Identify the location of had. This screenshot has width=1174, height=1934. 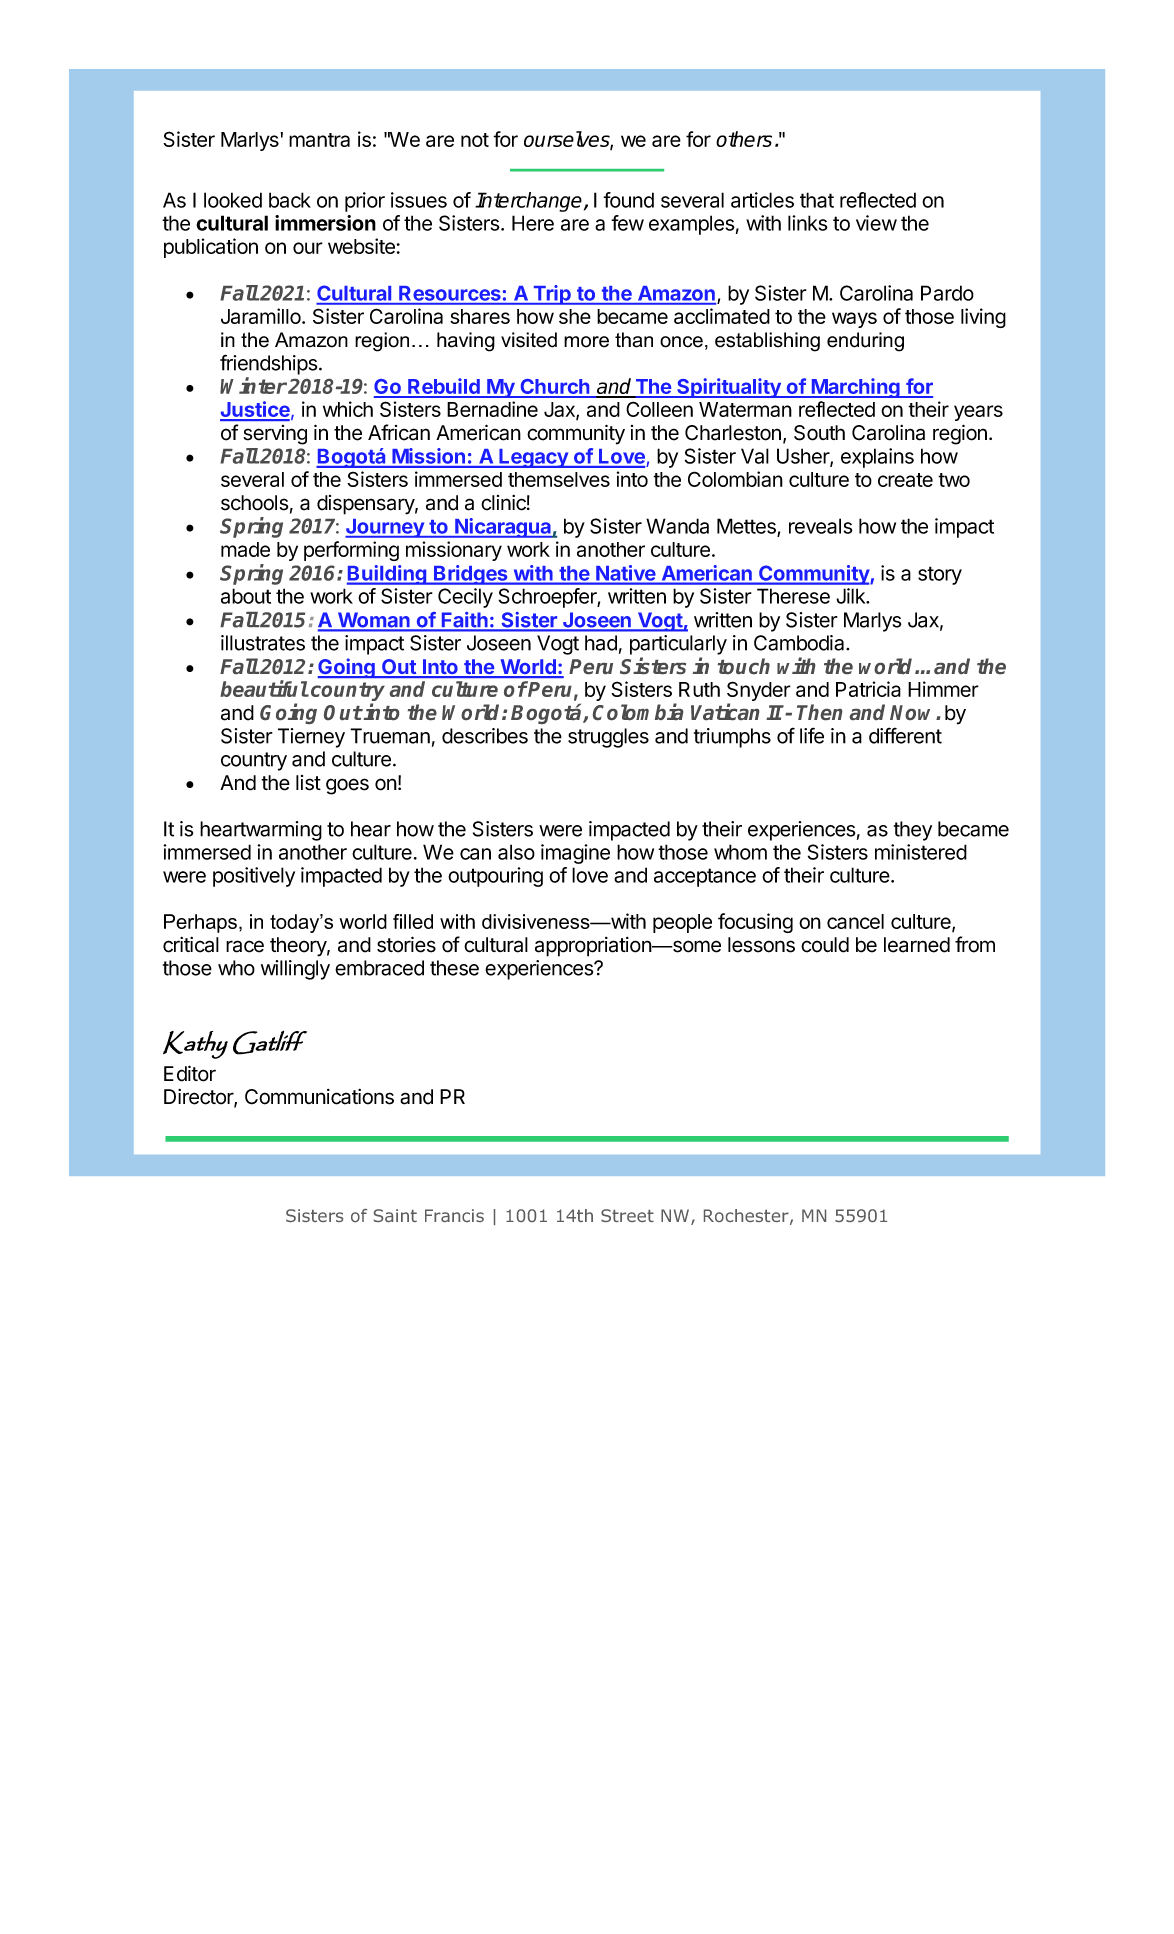
(601, 643).
